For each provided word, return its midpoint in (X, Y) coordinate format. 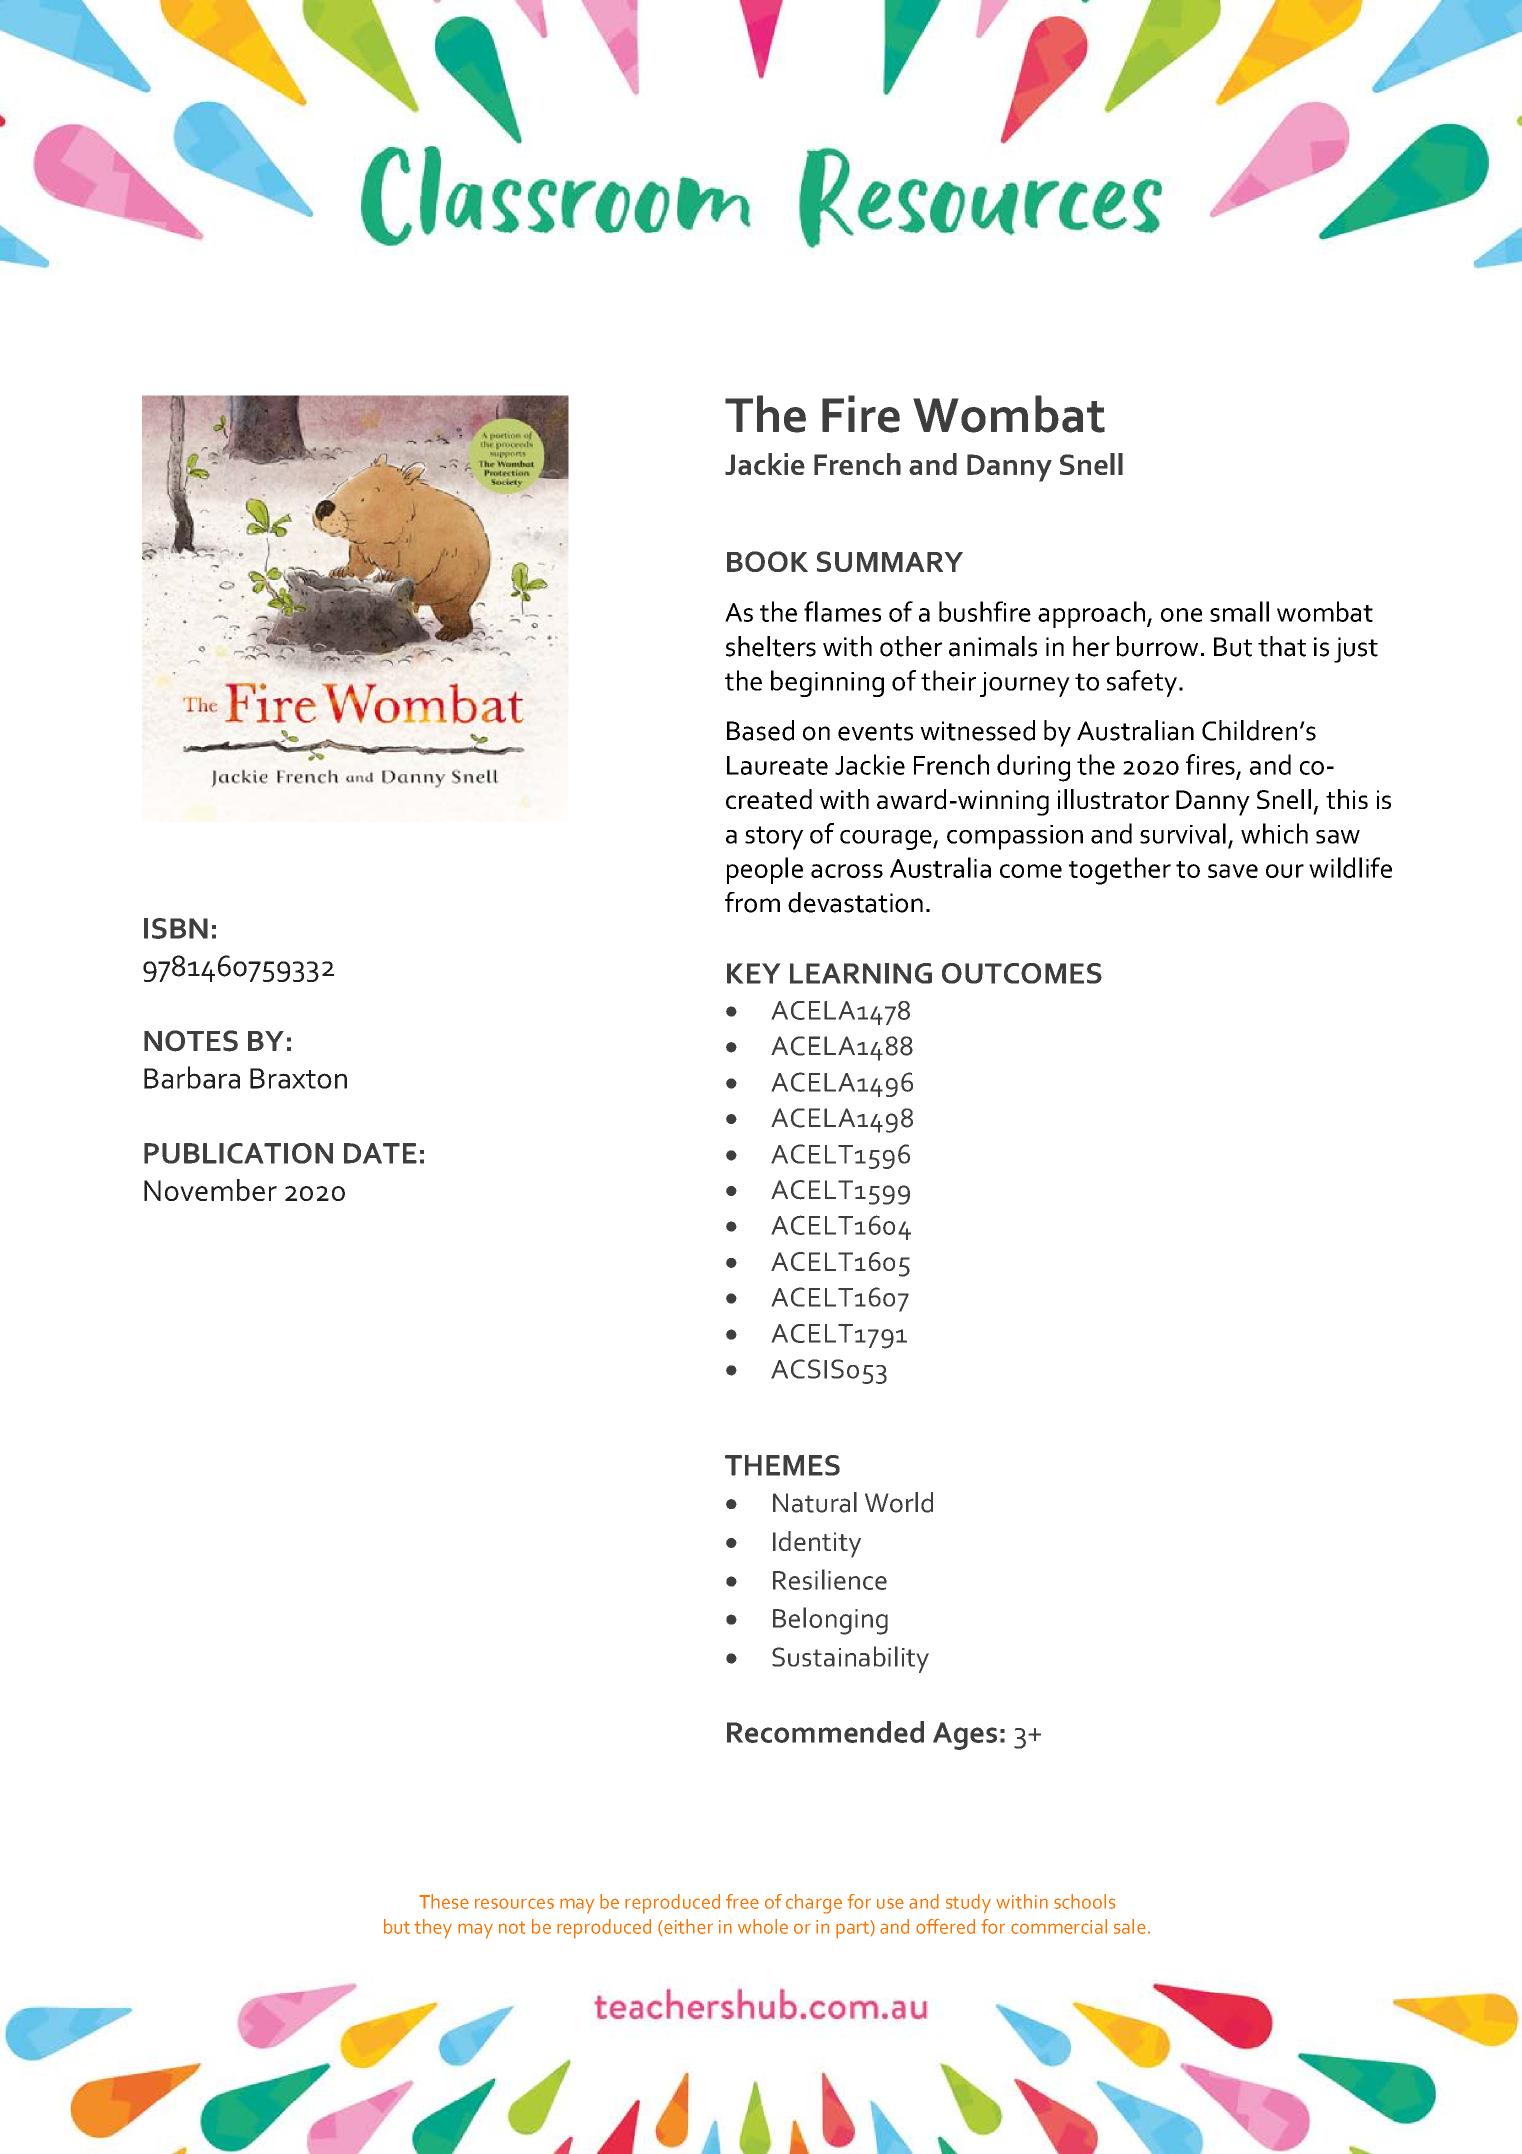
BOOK (767, 561)
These (444, 1901)
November (210, 1190)
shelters (771, 646)
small (1239, 611)
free (742, 1901)
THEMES (782, 1465)
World (899, 1502)
